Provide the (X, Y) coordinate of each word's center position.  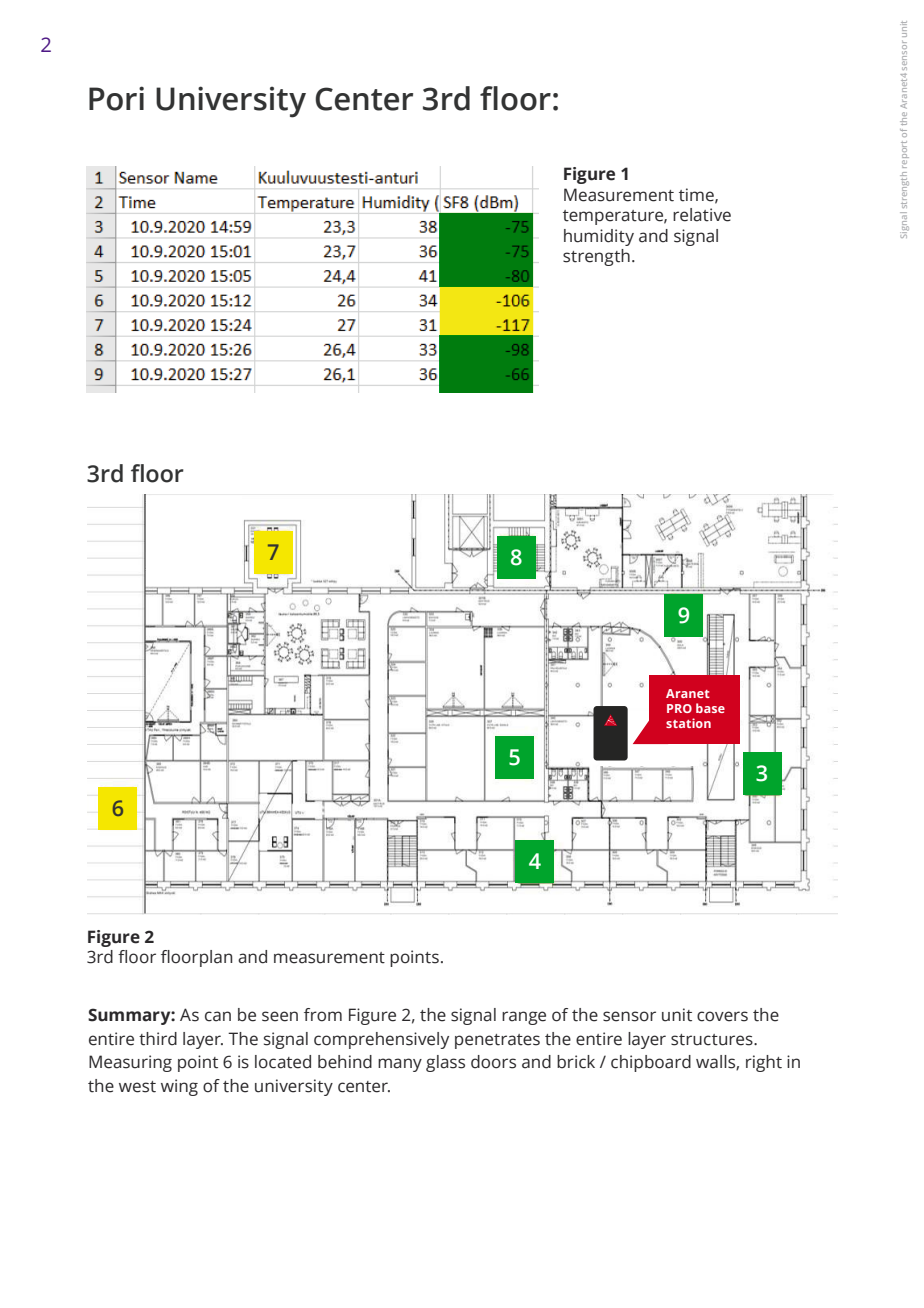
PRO (679, 708)
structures (713, 1040)
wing (179, 1087)
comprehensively (381, 1040)
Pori (116, 98)
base (710, 708)
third (158, 1039)
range (524, 1018)
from (323, 1015)
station (688, 723)
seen (280, 1016)
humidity (599, 237)
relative (702, 215)
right (764, 1063)
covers (722, 1016)
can (218, 1016)
